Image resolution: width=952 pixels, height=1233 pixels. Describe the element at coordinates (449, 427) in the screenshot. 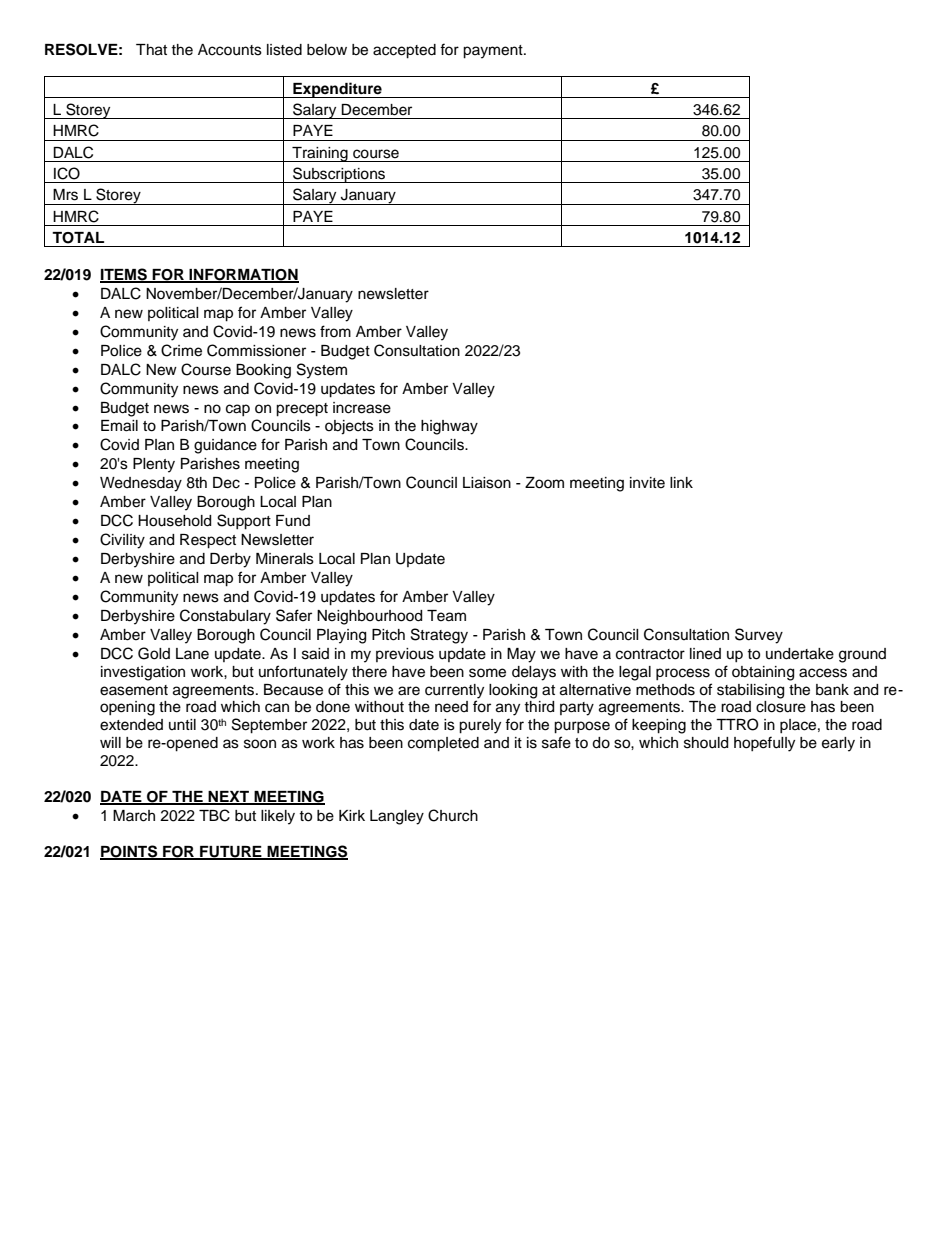

I see `highway` at that location.
